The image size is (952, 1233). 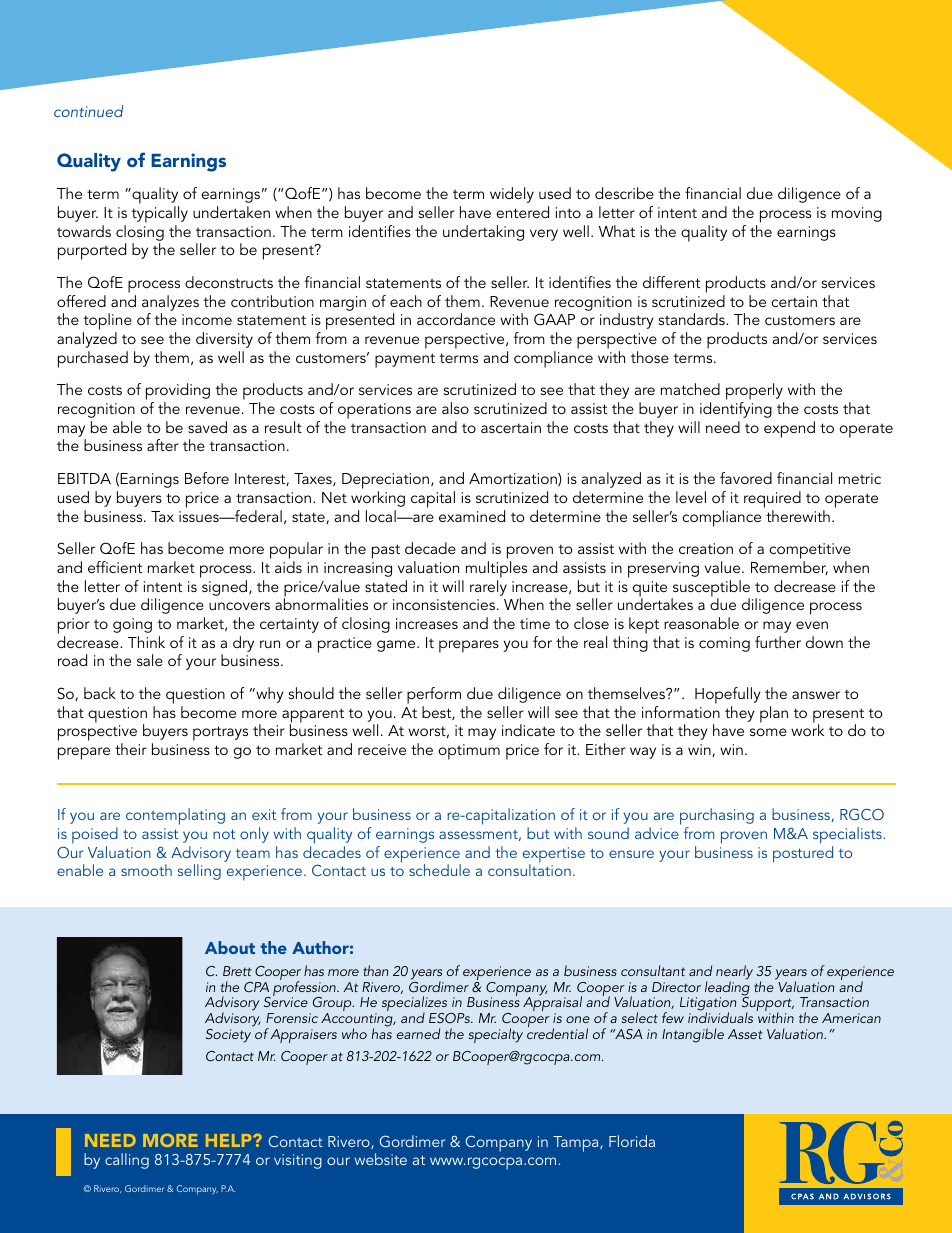 I want to click on calling, so click(x=127, y=1161).
